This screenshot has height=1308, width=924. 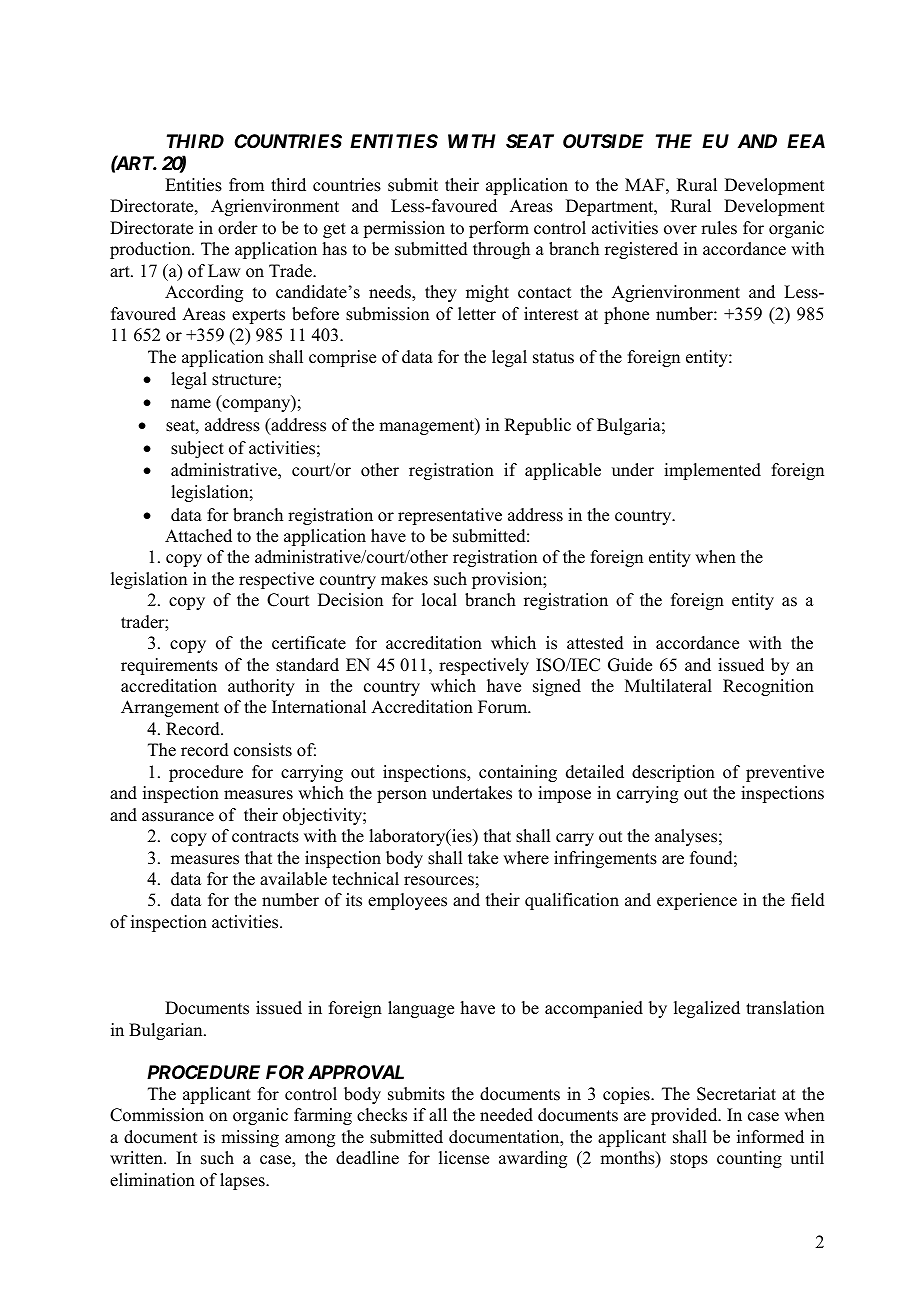 What do you see at coordinates (246, 185) in the screenshot?
I see `from` at bounding box center [246, 185].
